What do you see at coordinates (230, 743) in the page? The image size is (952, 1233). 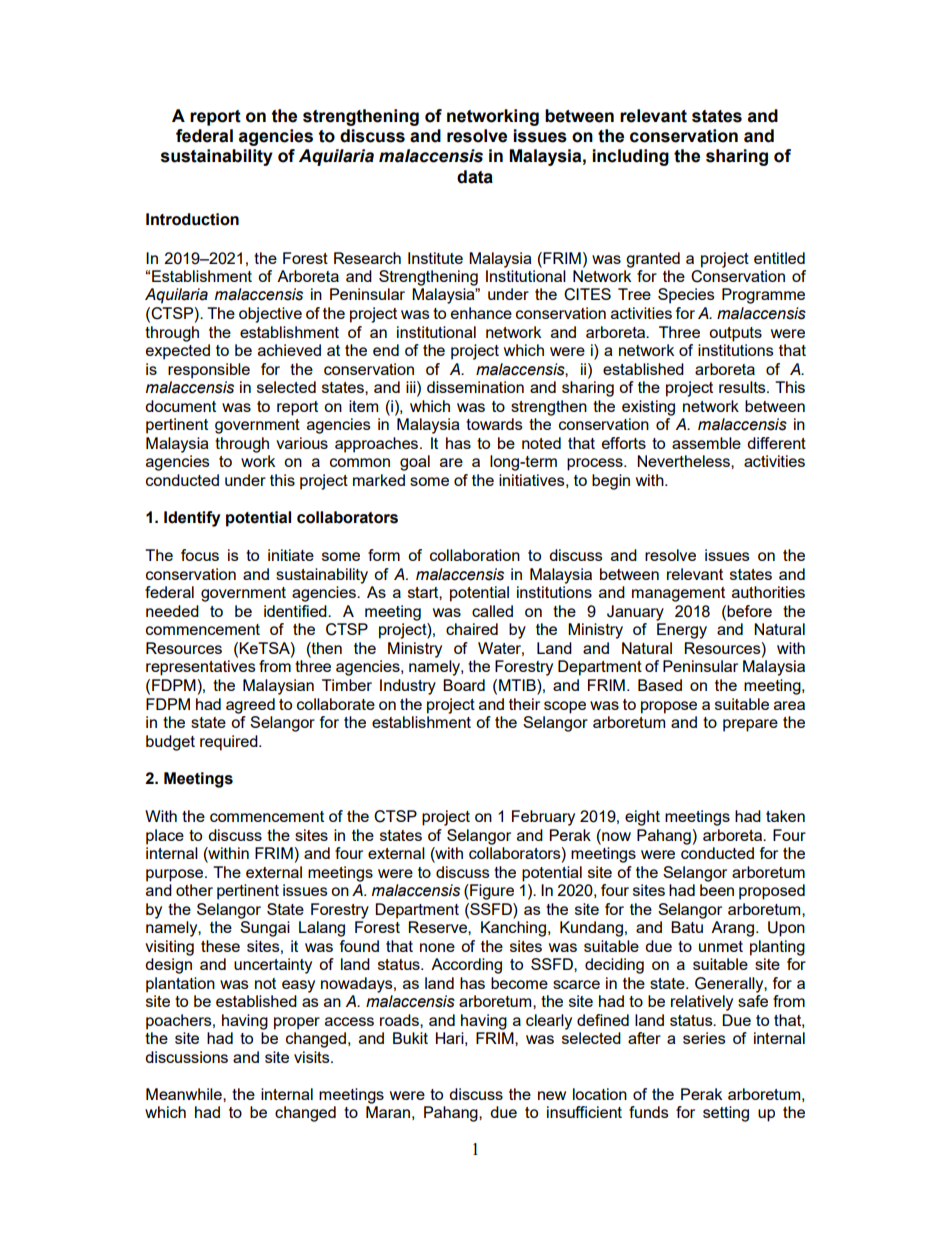 I see `required` at bounding box center [230, 743].
